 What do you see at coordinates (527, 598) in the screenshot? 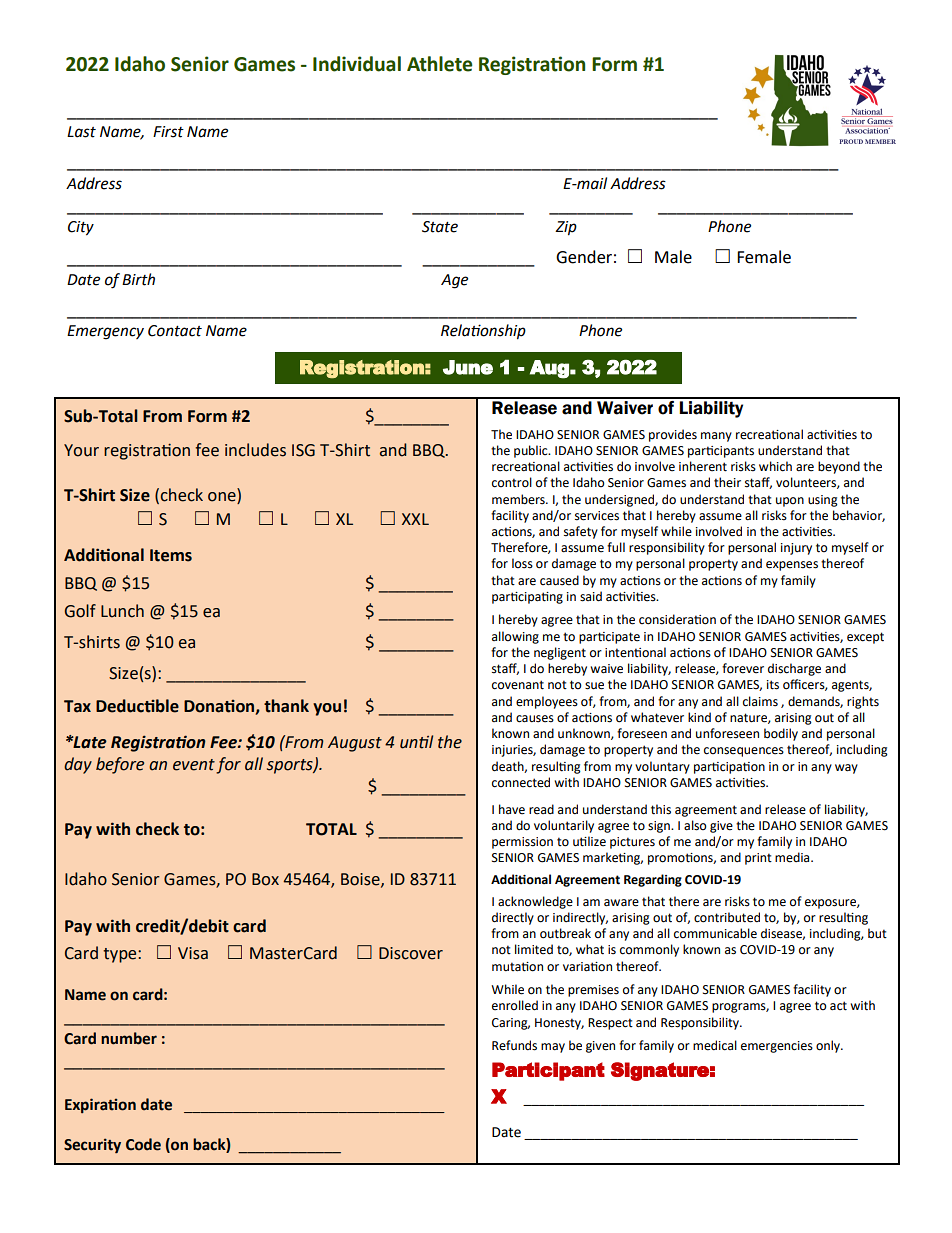
I see `participating` at bounding box center [527, 598].
